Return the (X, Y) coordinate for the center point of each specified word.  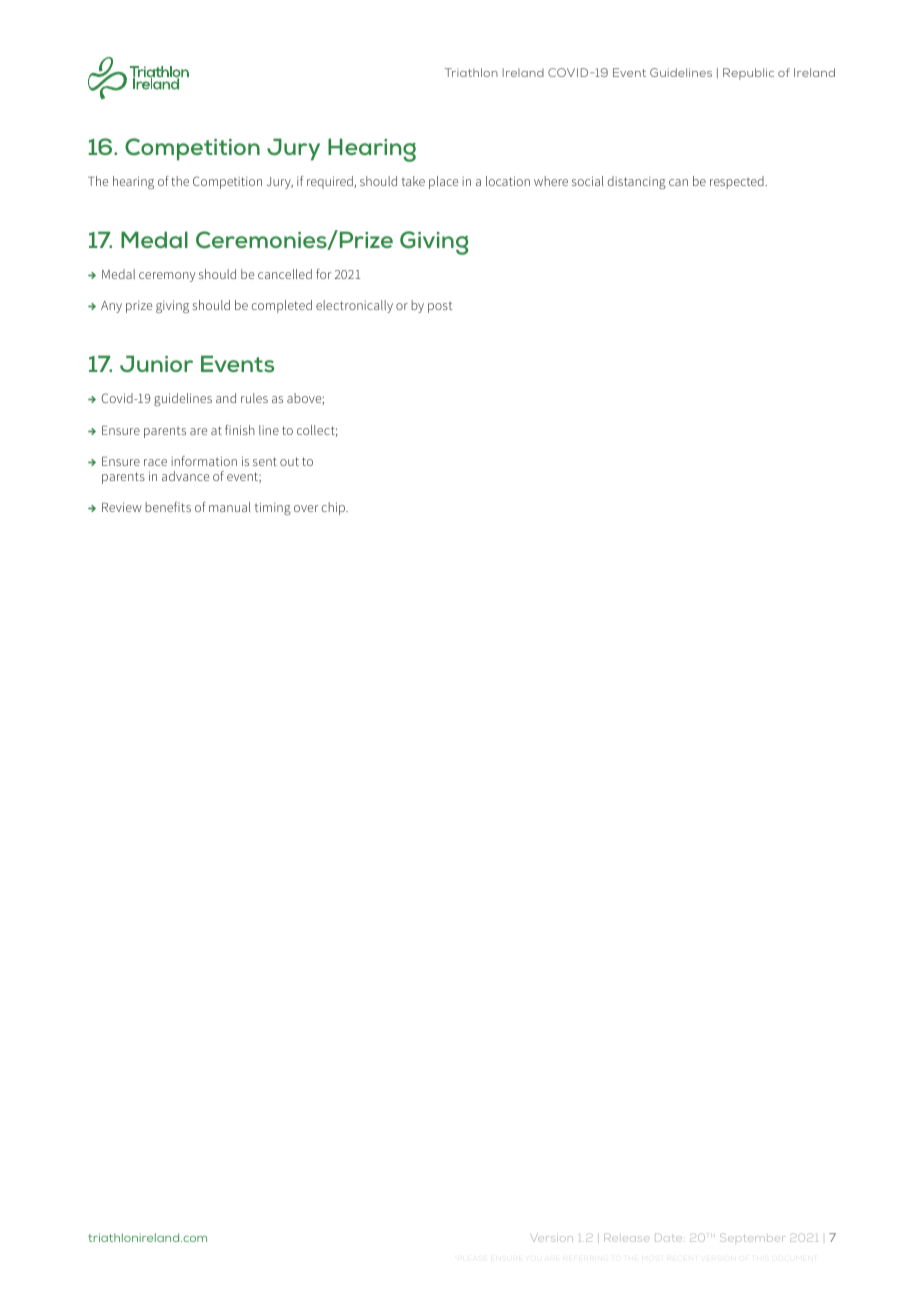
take (413, 181)
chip (334, 508)
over (306, 508)
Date (668, 1238)
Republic (748, 74)
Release (626, 1238)
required (331, 182)
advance (185, 476)
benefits (168, 507)
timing (273, 508)
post (440, 307)
